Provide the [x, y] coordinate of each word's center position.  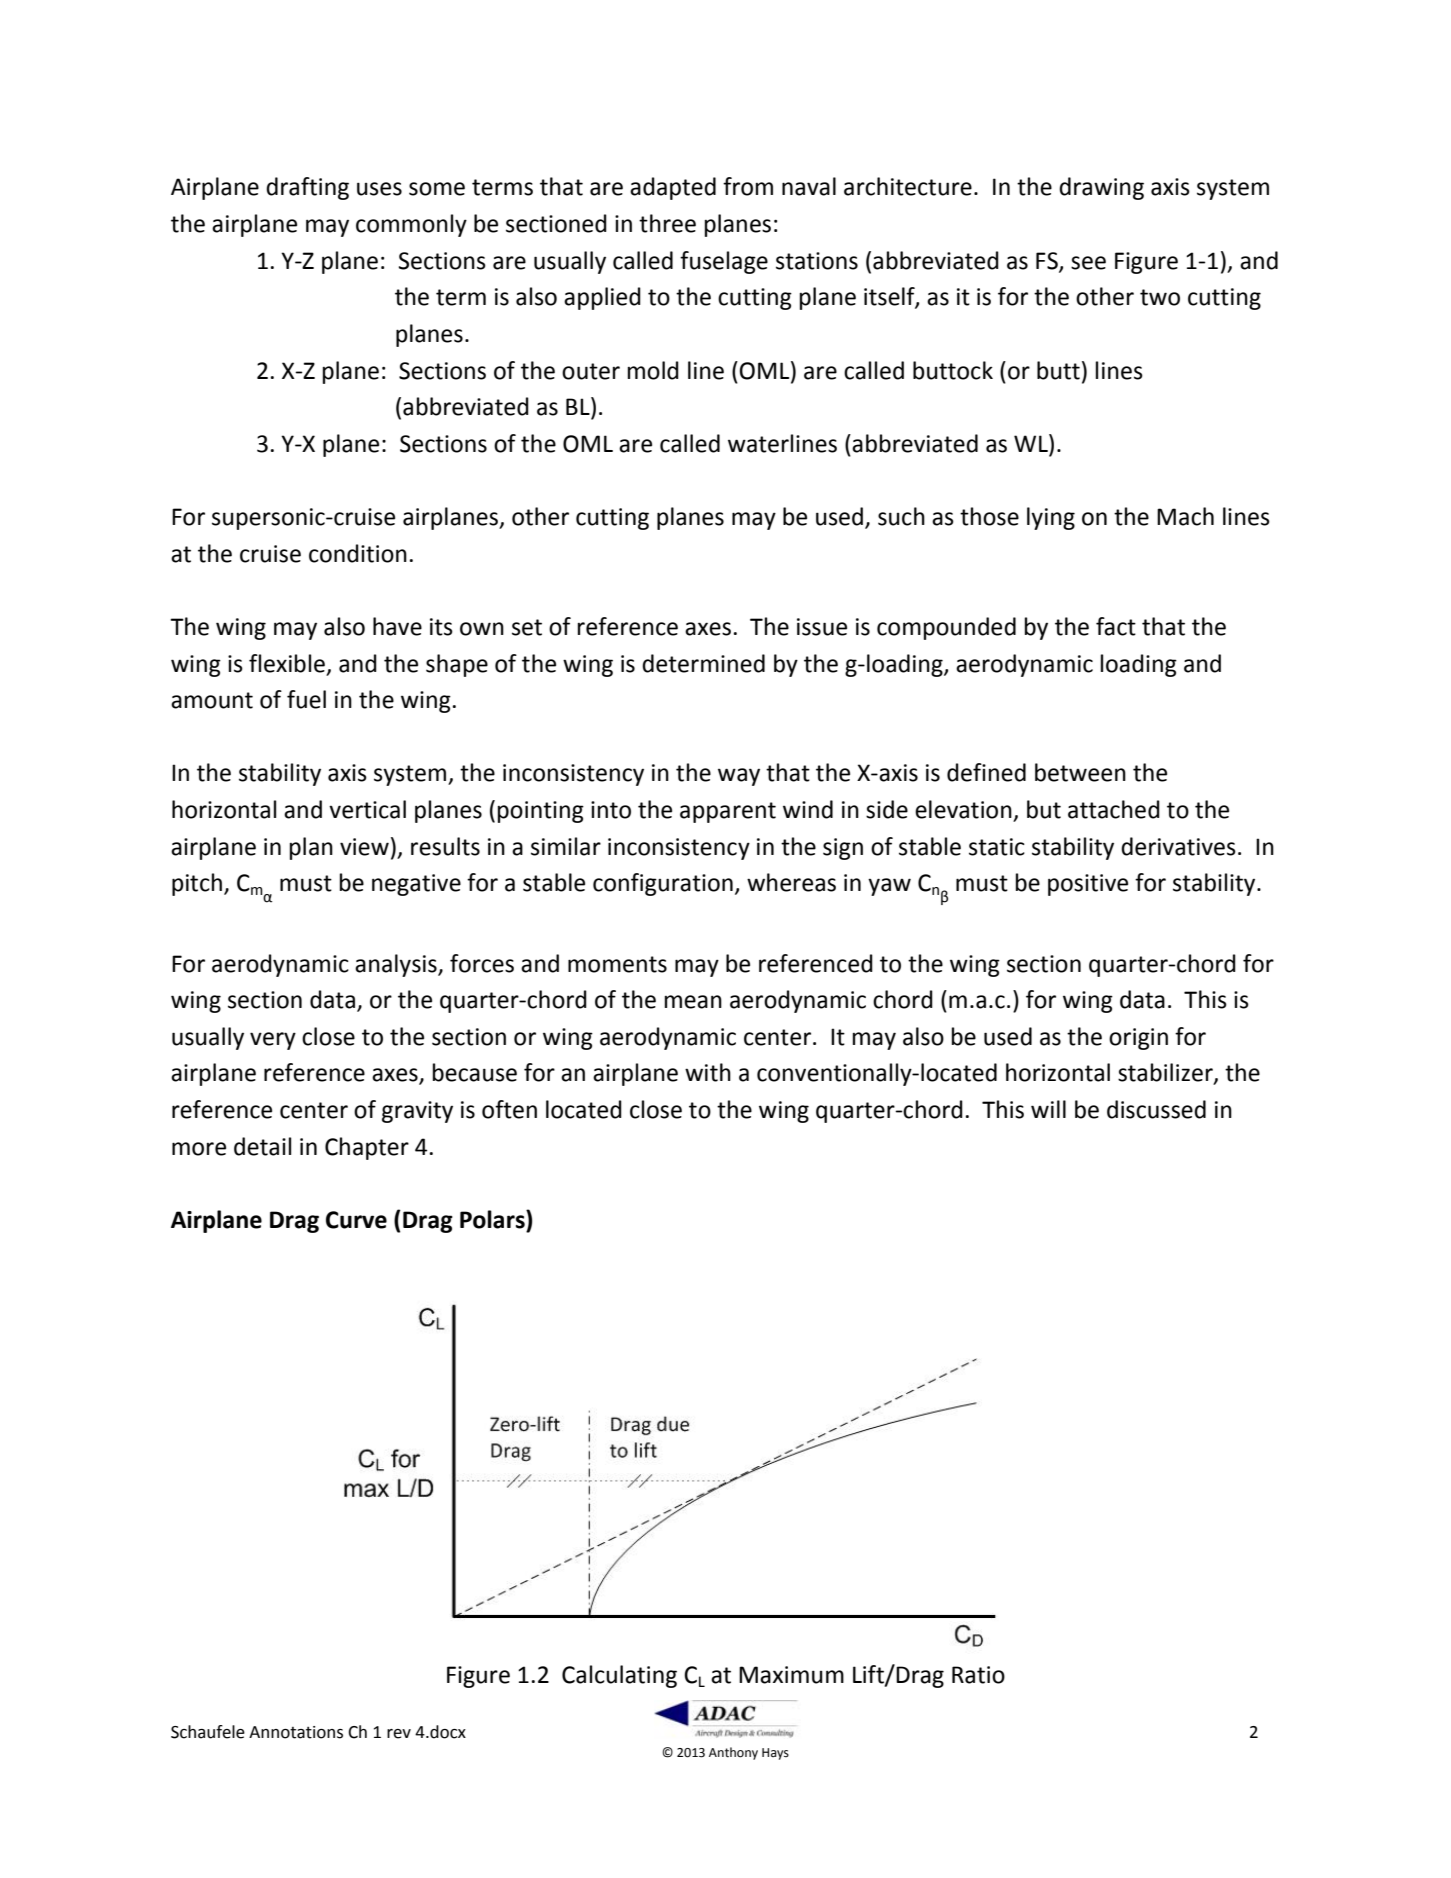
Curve [356, 1220]
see [1088, 263]
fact [1116, 626]
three [667, 223]
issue [822, 627]
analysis [397, 965]
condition [358, 553]
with [708, 1072]
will [1048, 1109]
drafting [307, 188]
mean [693, 1002]
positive [1088, 885]
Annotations [296, 1732]
